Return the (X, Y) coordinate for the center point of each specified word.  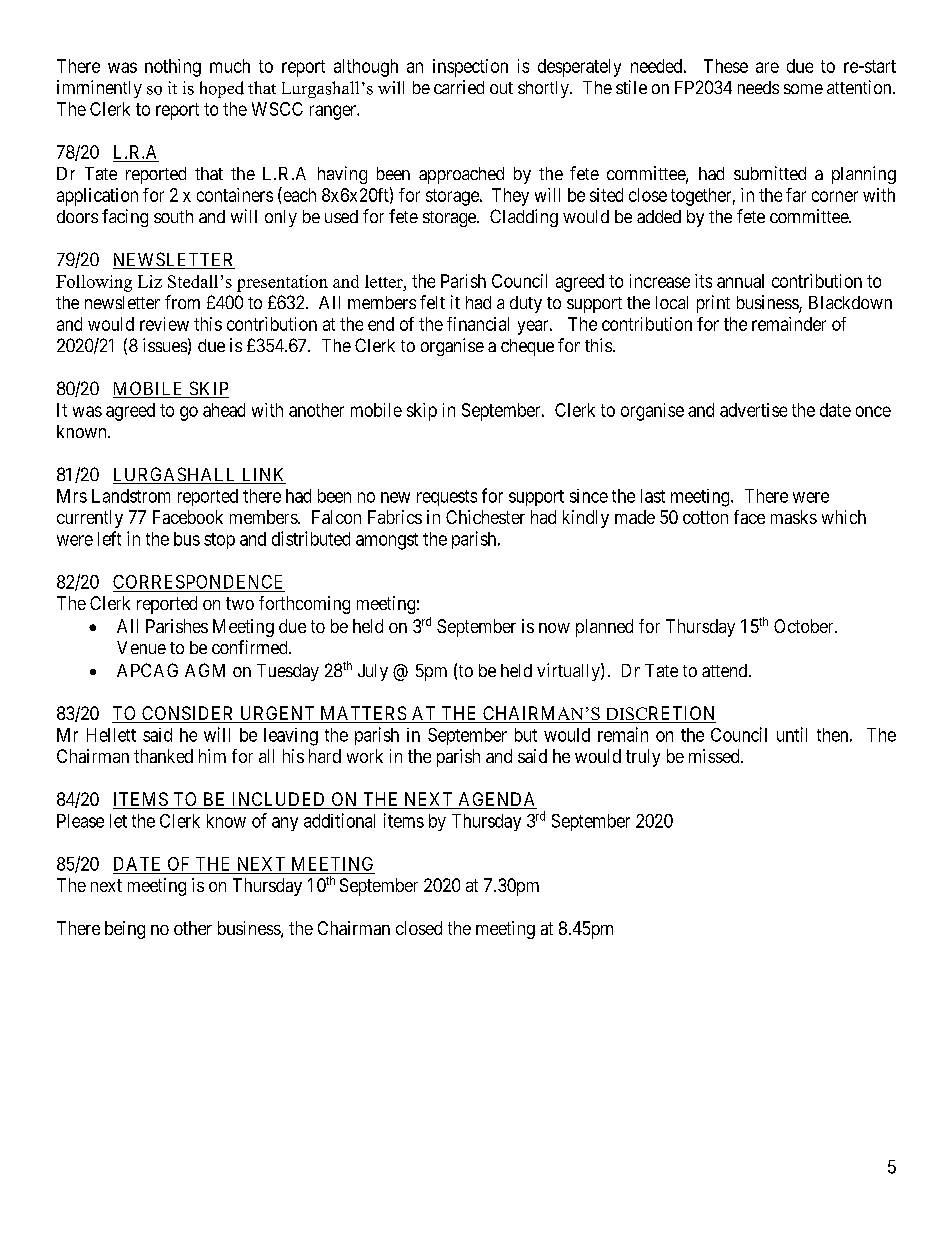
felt (432, 302)
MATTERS (363, 714)
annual (740, 281)
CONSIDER (188, 714)
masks (794, 517)
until (792, 734)
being (125, 930)
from (182, 302)
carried (459, 87)
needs (758, 87)
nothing (173, 68)
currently (90, 519)
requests (447, 498)
